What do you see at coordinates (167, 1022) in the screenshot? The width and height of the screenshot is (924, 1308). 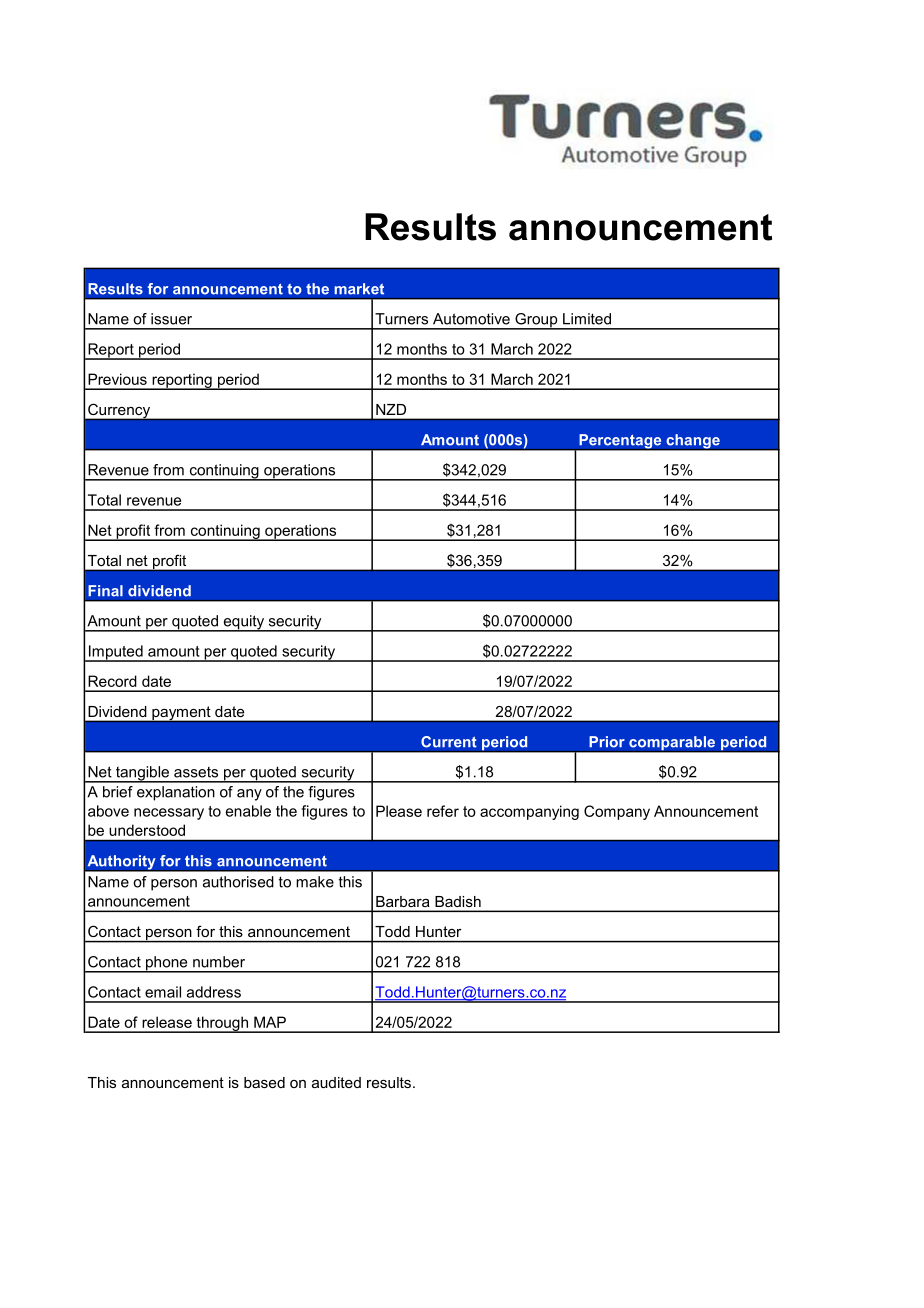 I see `release` at bounding box center [167, 1022].
